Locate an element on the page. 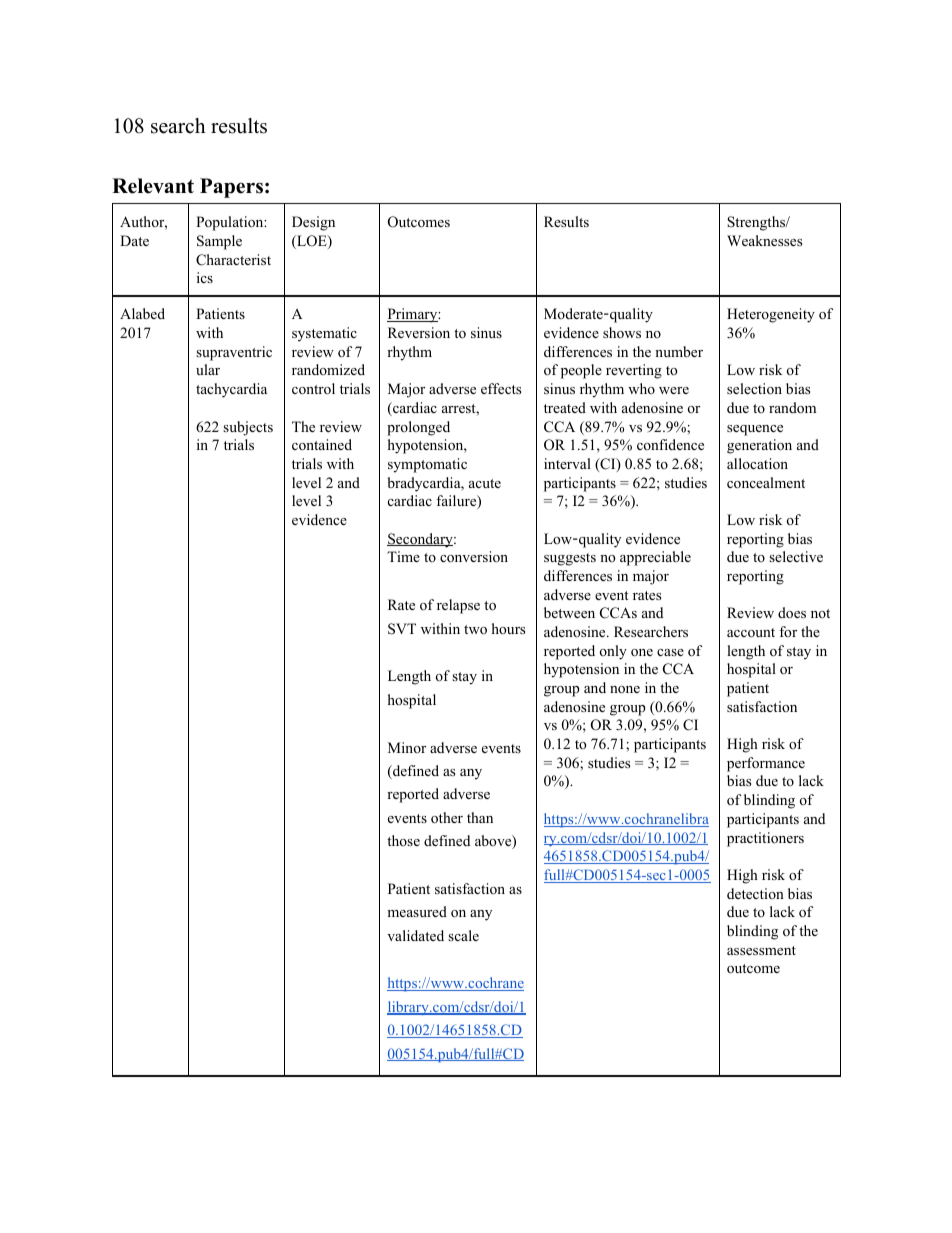  Weaknesses is located at coordinates (764, 240).
